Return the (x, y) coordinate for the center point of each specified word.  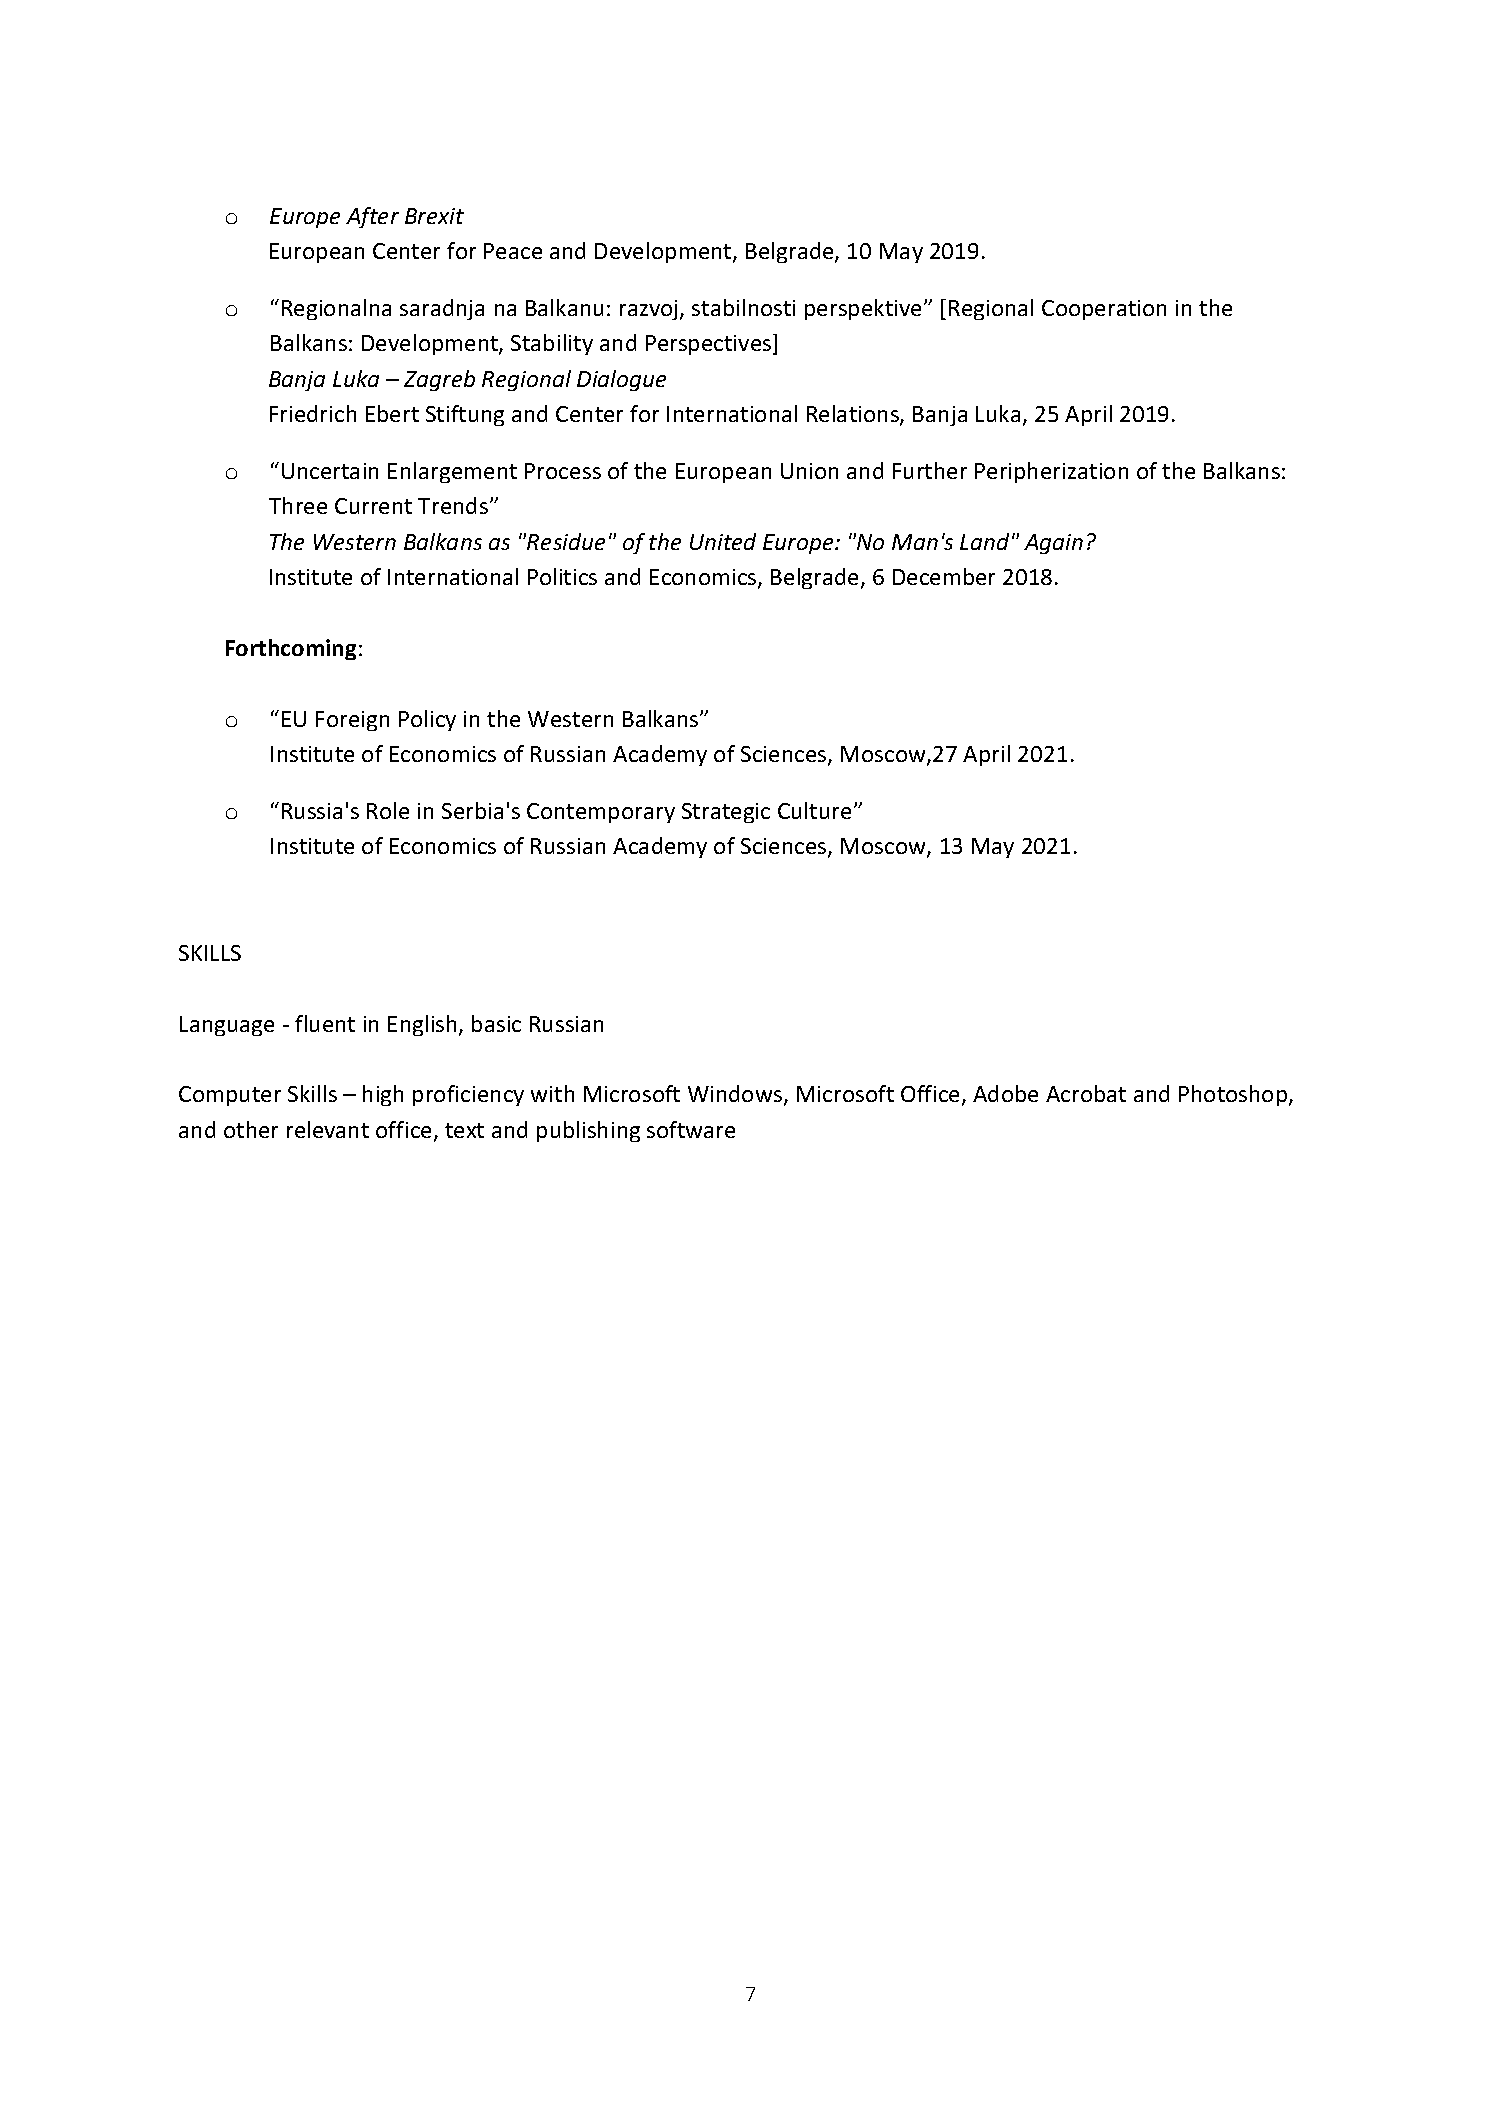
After (372, 217)
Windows (736, 1095)
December (944, 576)
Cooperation (1104, 310)
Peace (513, 251)
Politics (562, 576)
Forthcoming (291, 649)
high (383, 1095)
